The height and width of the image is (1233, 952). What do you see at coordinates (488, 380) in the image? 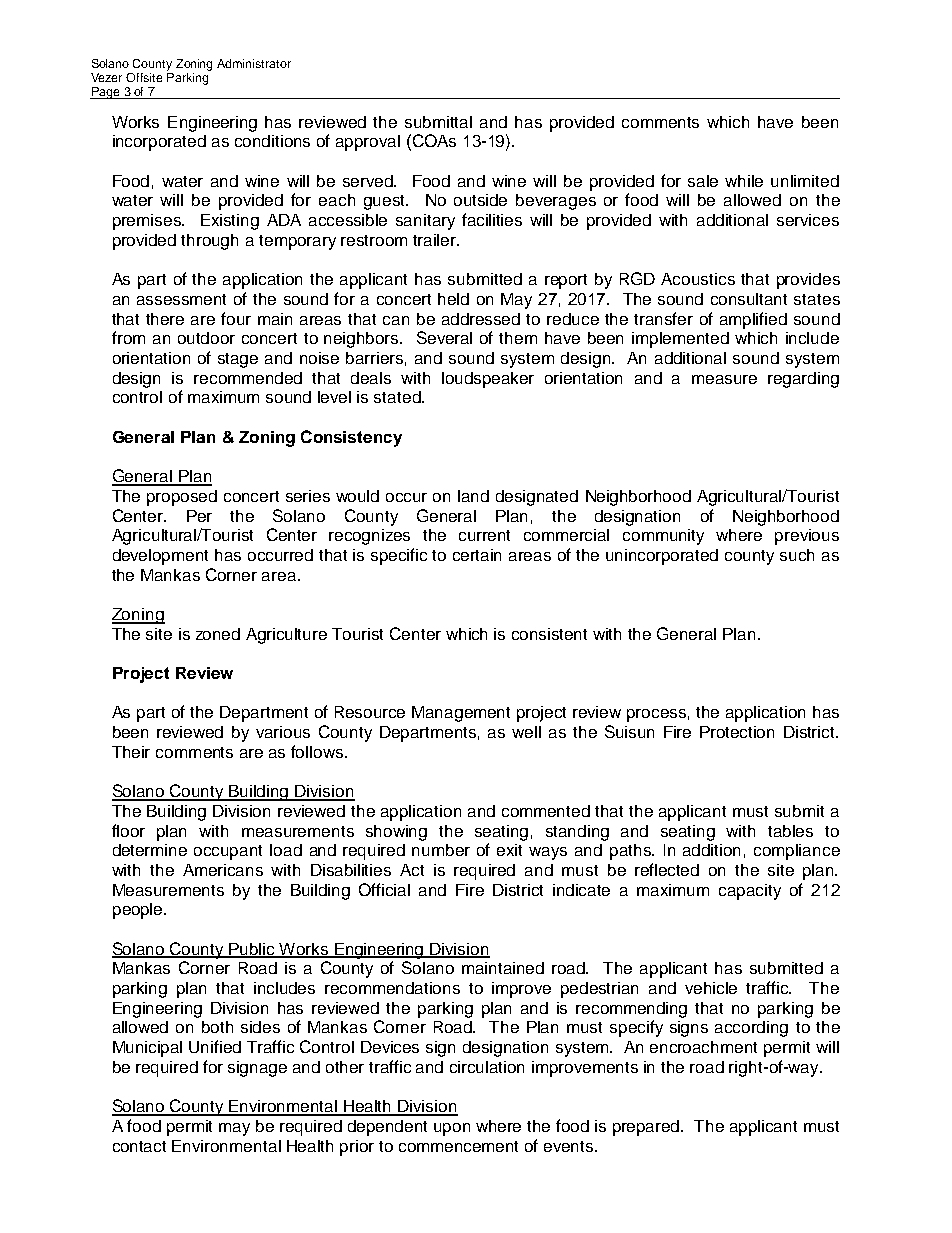
I see `loudspeaker` at bounding box center [488, 380].
